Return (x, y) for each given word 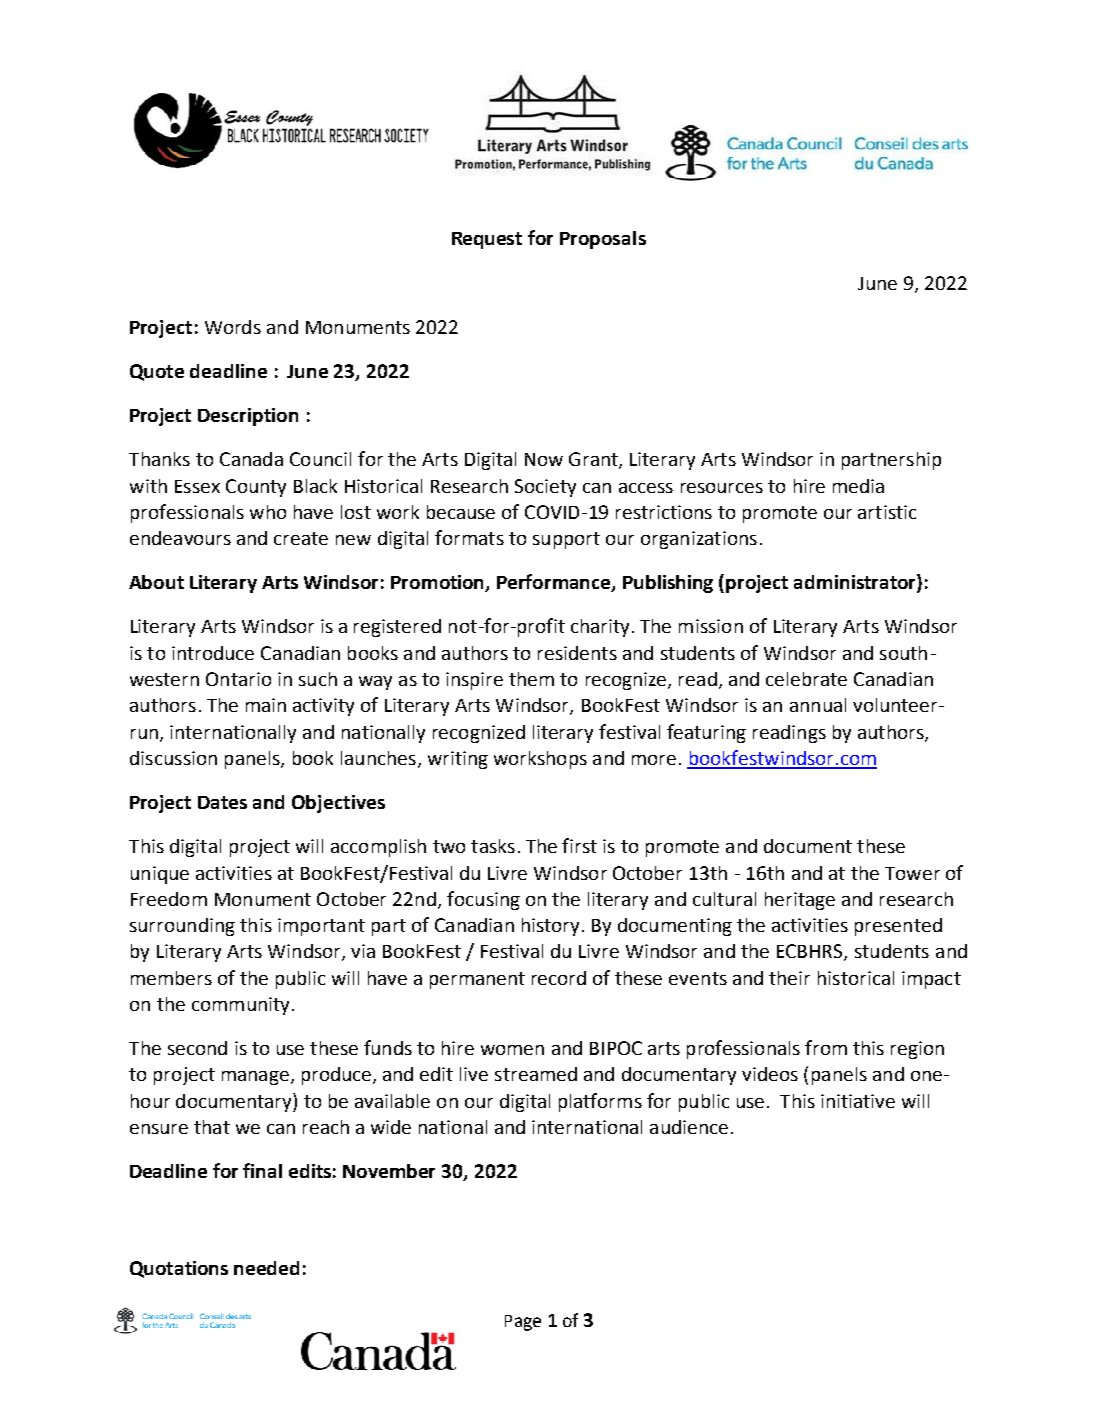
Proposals (603, 240)
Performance (555, 583)
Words (233, 327)
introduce (213, 653)
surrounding (182, 927)
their (789, 978)
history (550, 927)
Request (487, 240)
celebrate (806, 679)
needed (266, 1268)
